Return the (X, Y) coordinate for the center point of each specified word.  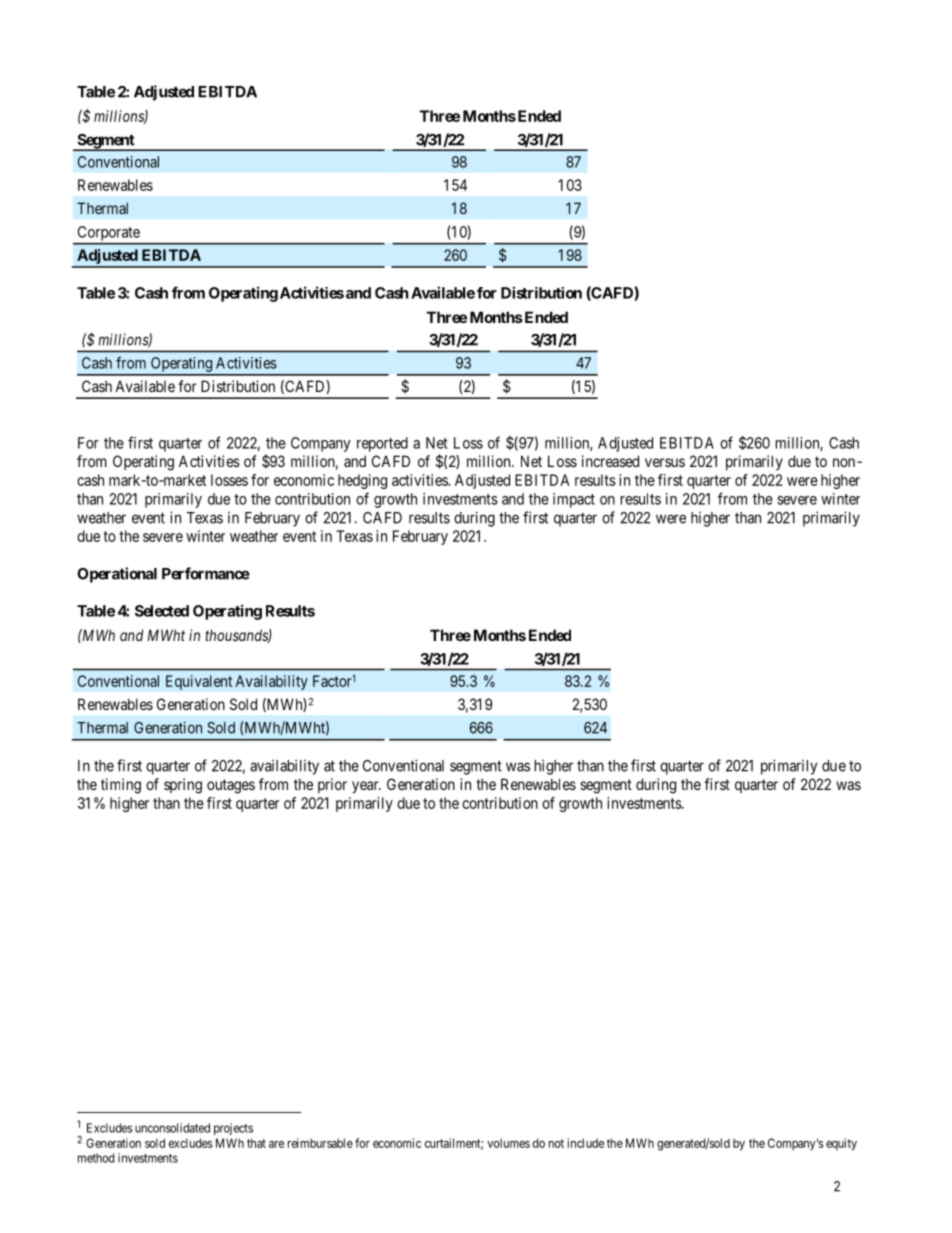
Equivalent (199, 682)
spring (183, 786)
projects (233, 1129)
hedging (362, 481)
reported (382, 444)
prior (332, 785)
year (366, 787)
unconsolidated (172, 1128)
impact (574, 500)
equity (841, 1144)
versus (665, 462)
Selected (162, 611)
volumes (508, 1143)
